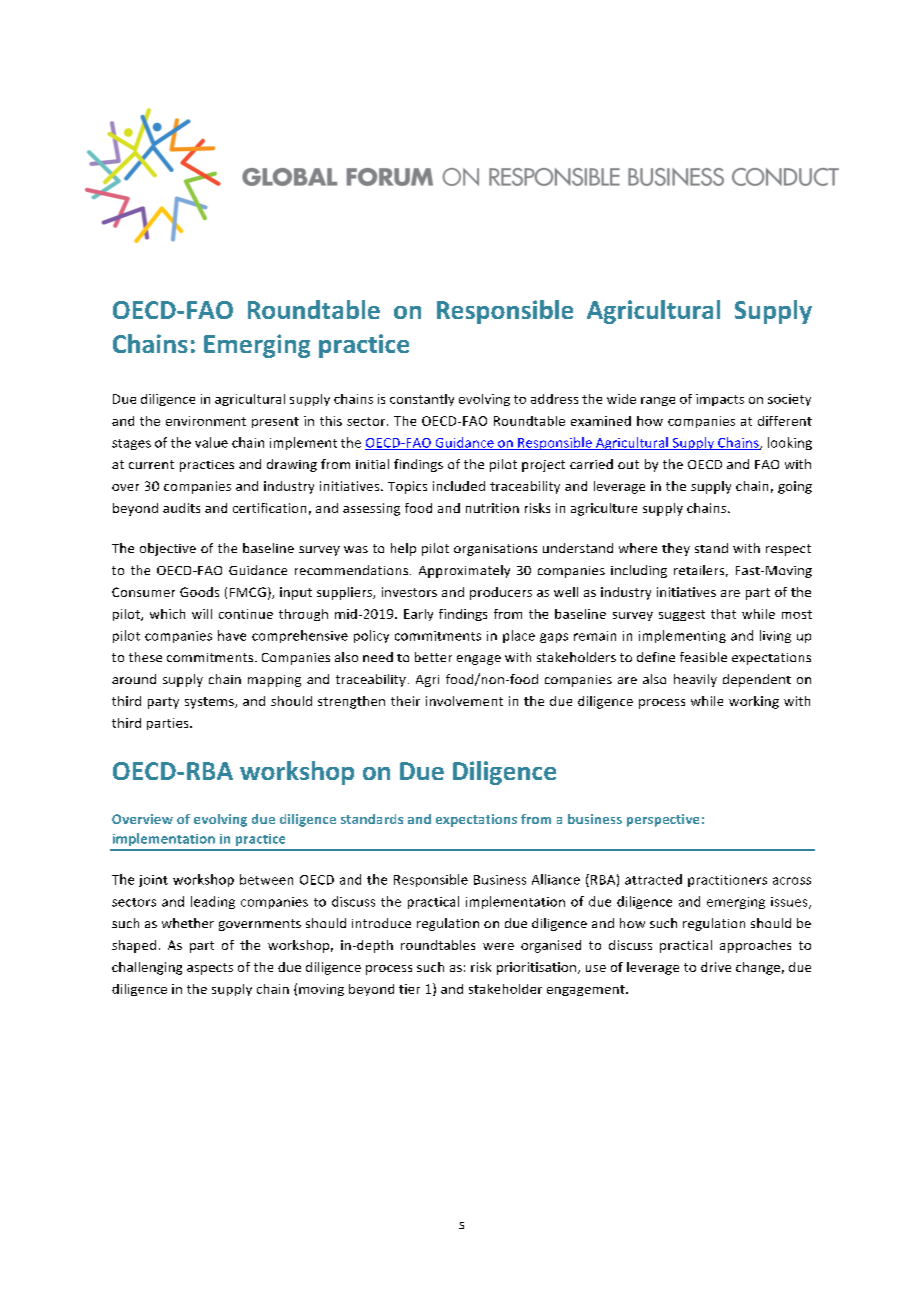 This image has height=1308, width=924. I want to click on were, so click(498, 946).
